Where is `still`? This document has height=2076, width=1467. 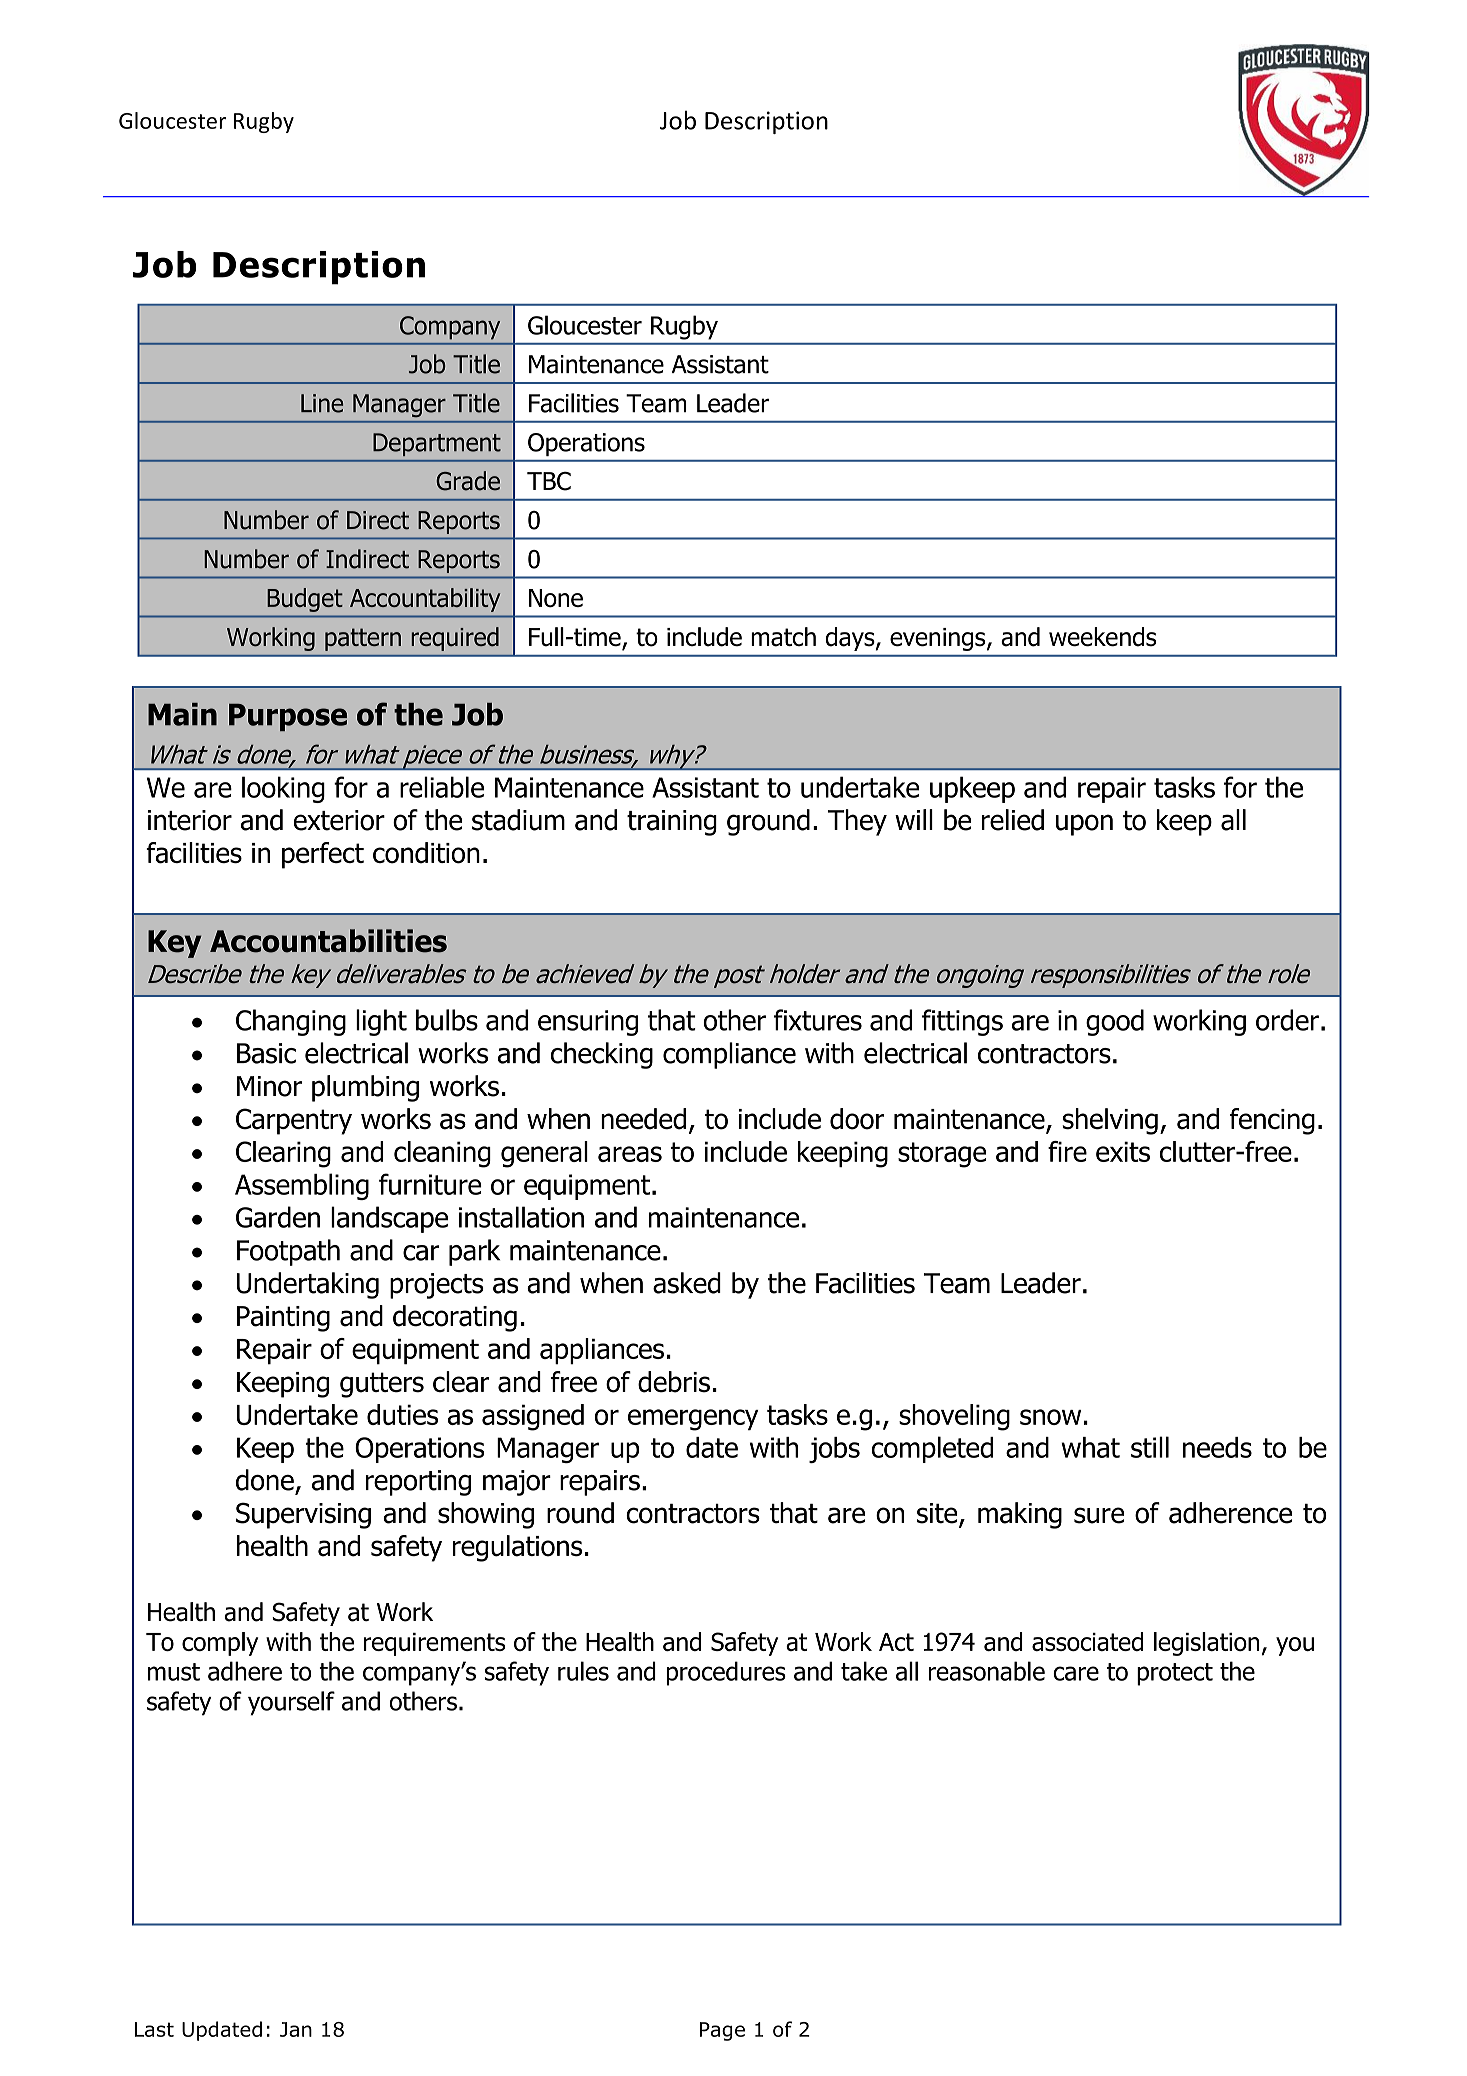 still is located at coordinates (1150, 1447).
